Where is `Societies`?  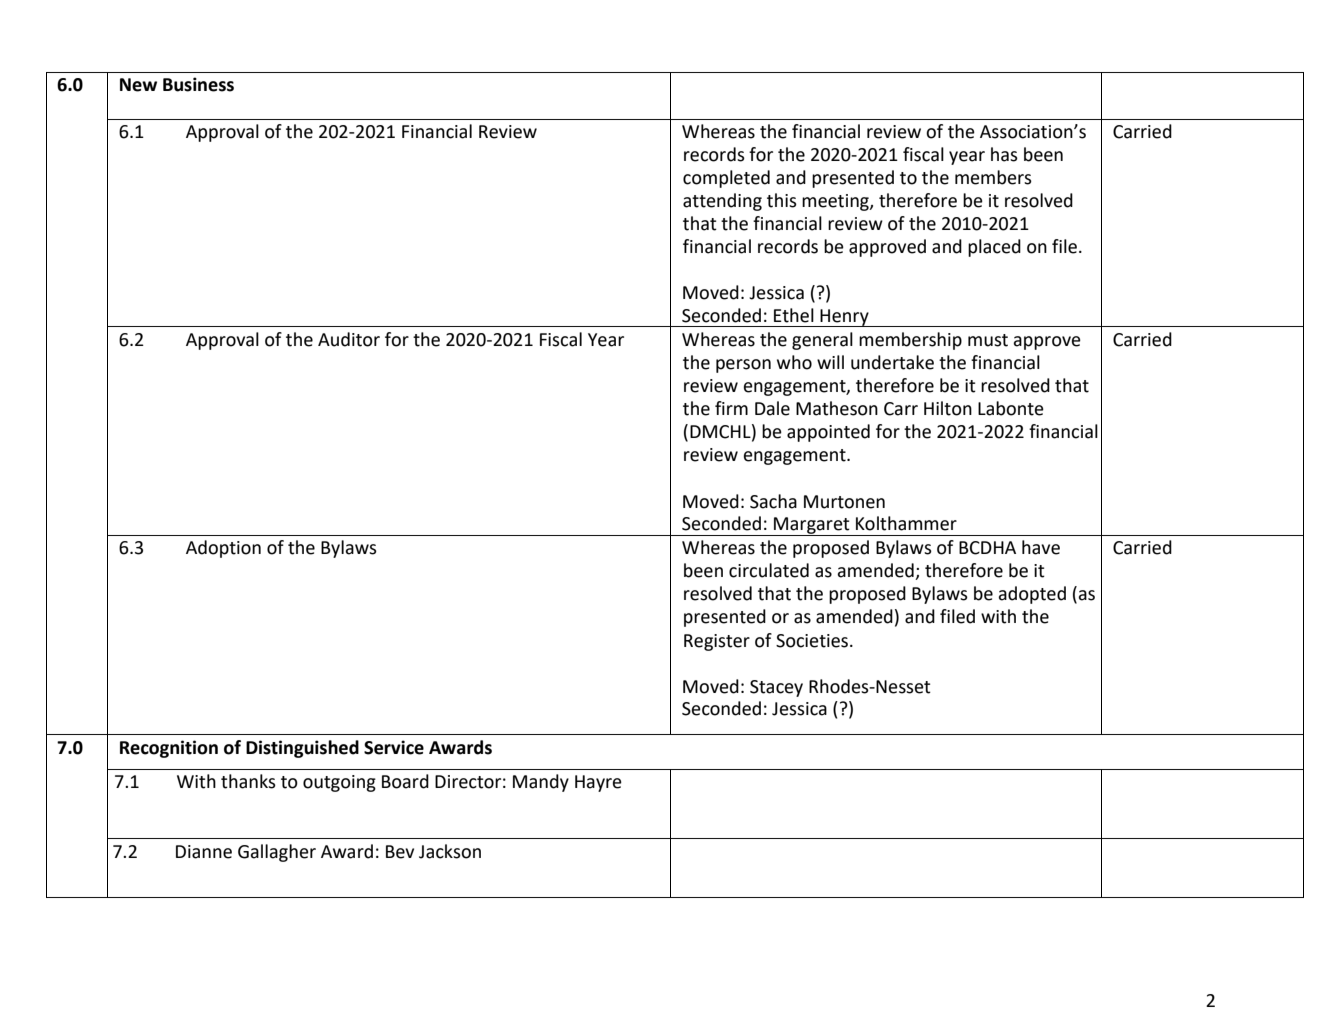 Societies is located at coordinates (812, 641).
